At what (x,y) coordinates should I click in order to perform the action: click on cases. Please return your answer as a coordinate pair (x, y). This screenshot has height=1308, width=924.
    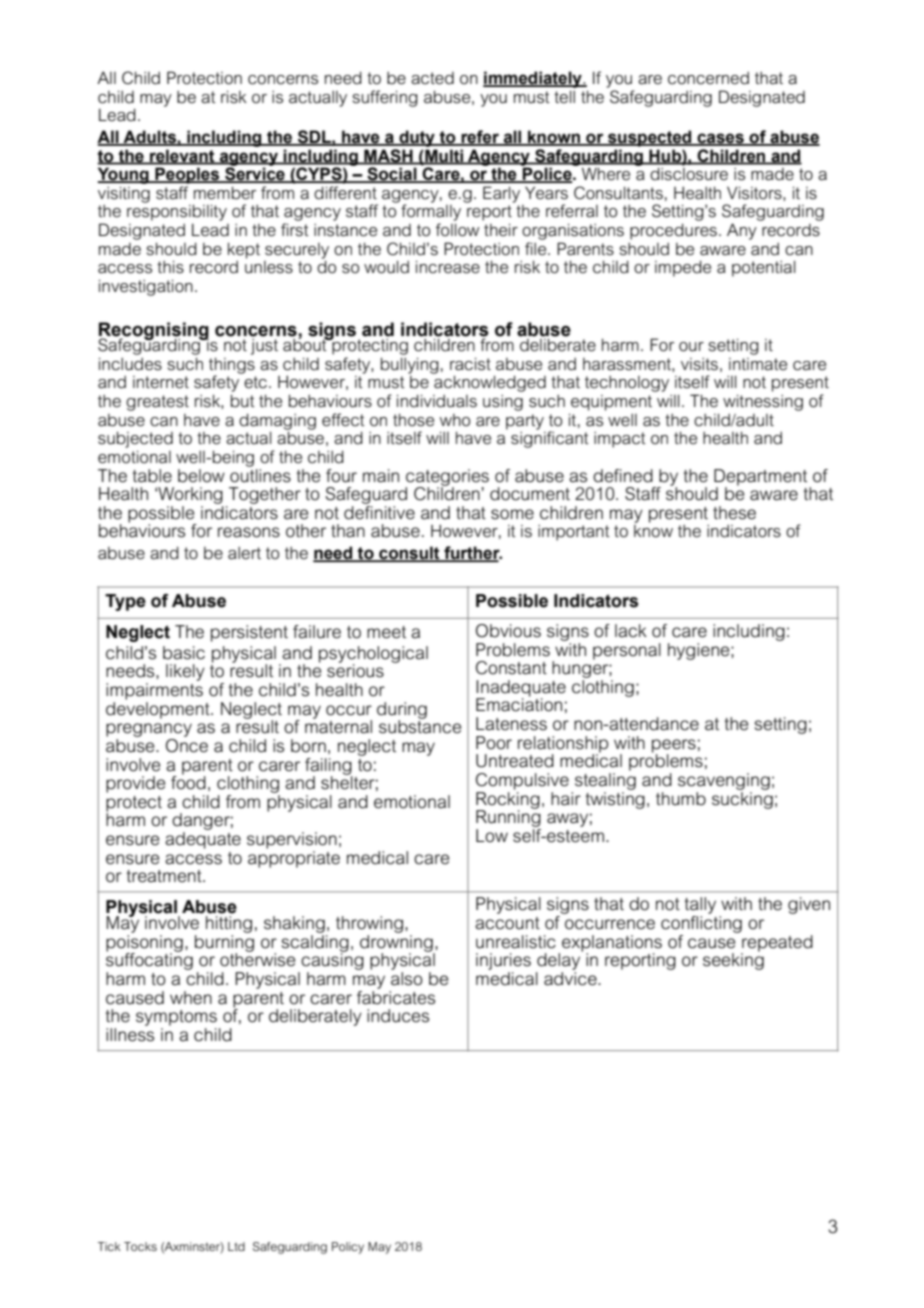
    Looking at the image, I should click on (720, 139).
